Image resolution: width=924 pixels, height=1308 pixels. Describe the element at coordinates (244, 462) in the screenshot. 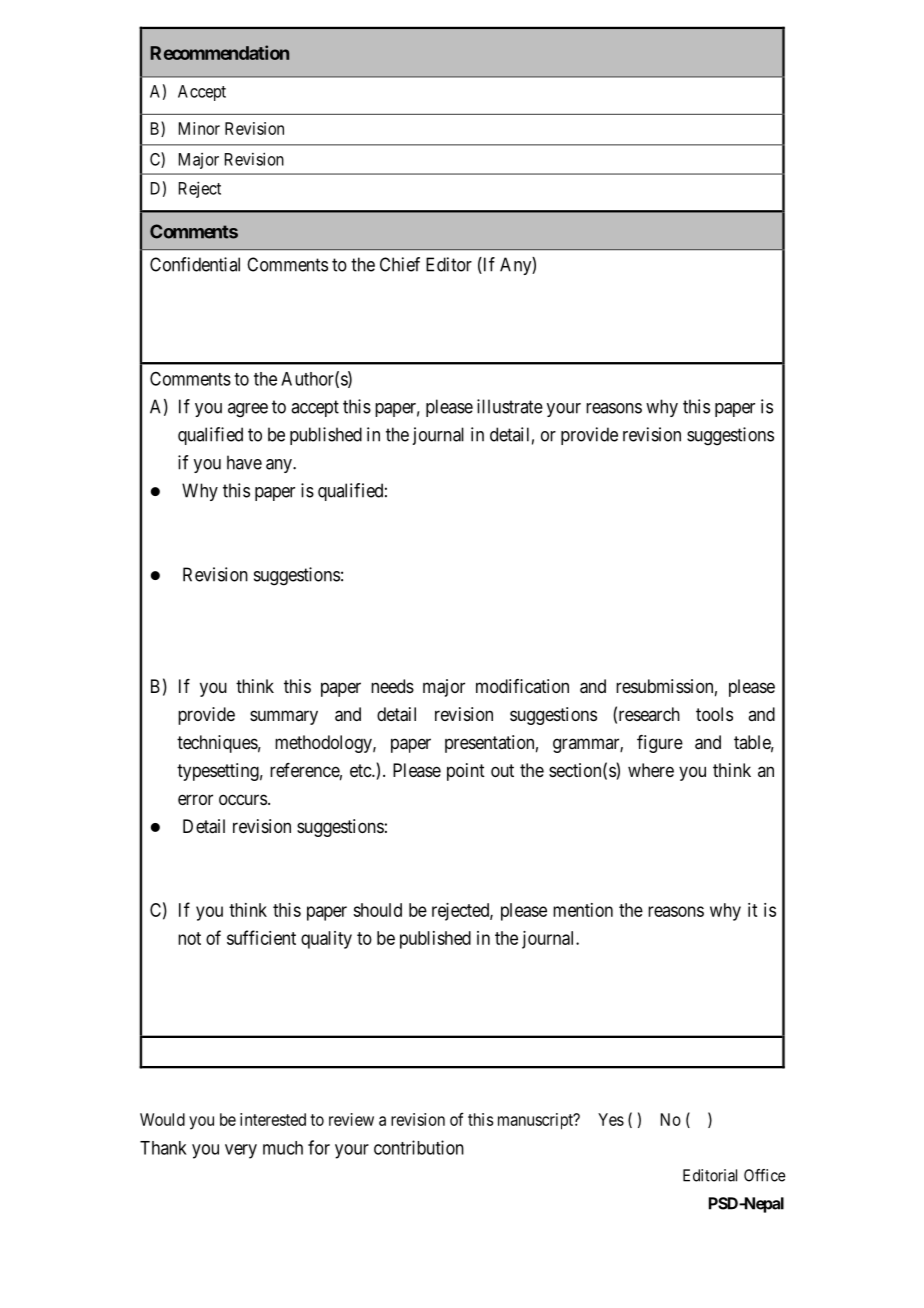

I see `have` at that location.
